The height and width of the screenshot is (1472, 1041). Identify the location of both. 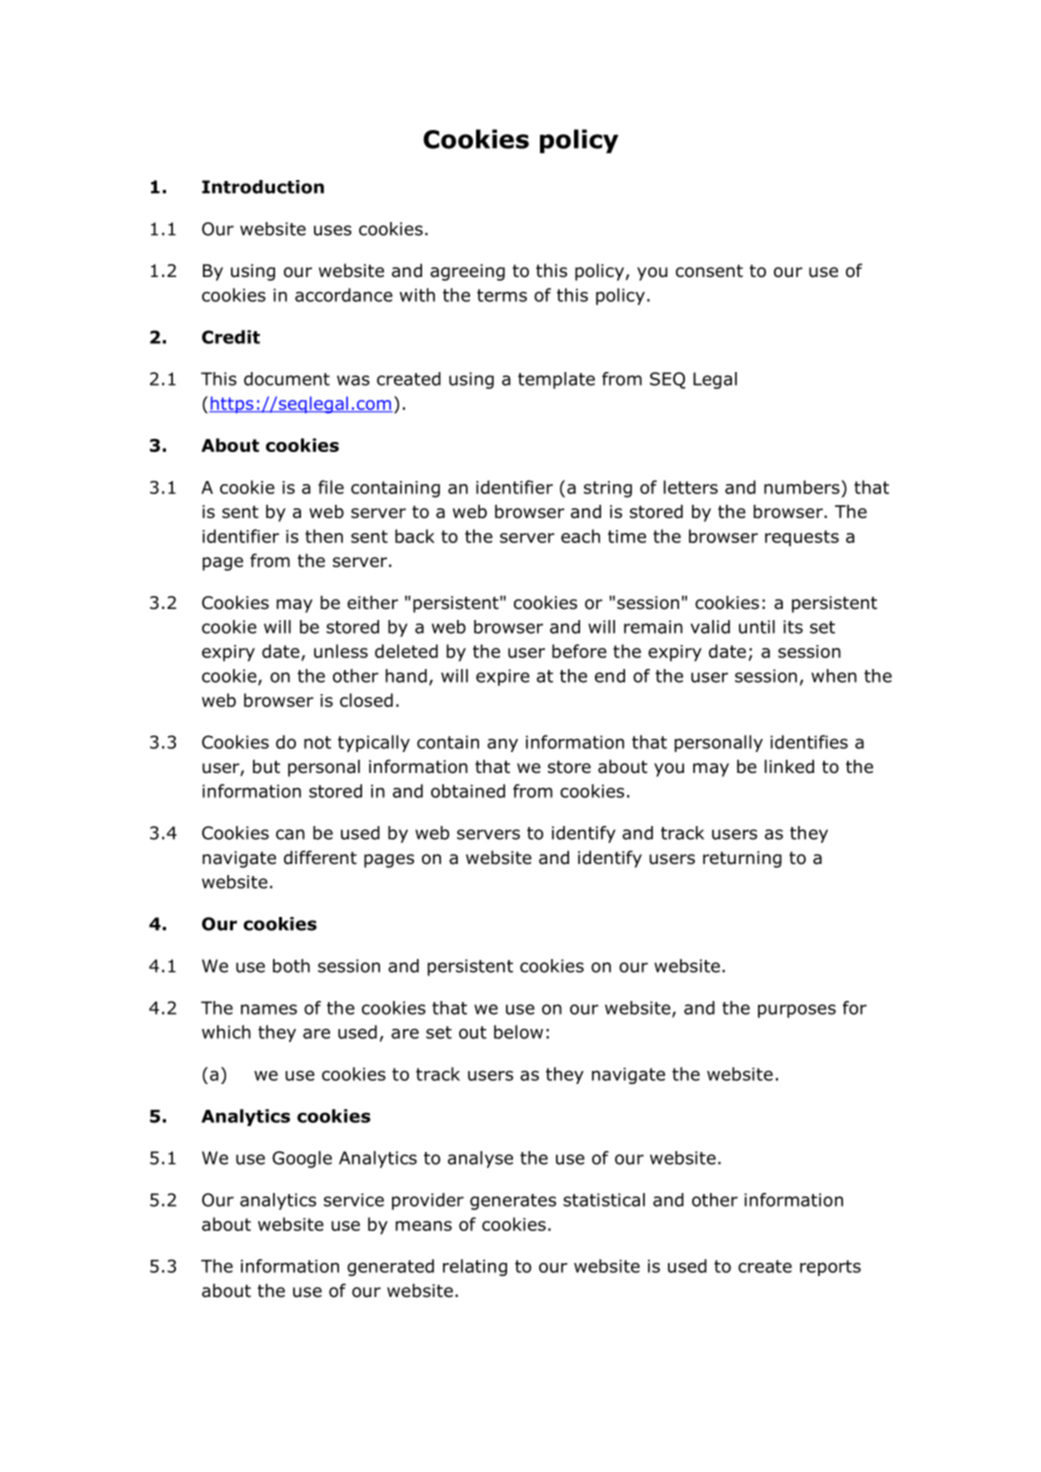
(291, 966).
